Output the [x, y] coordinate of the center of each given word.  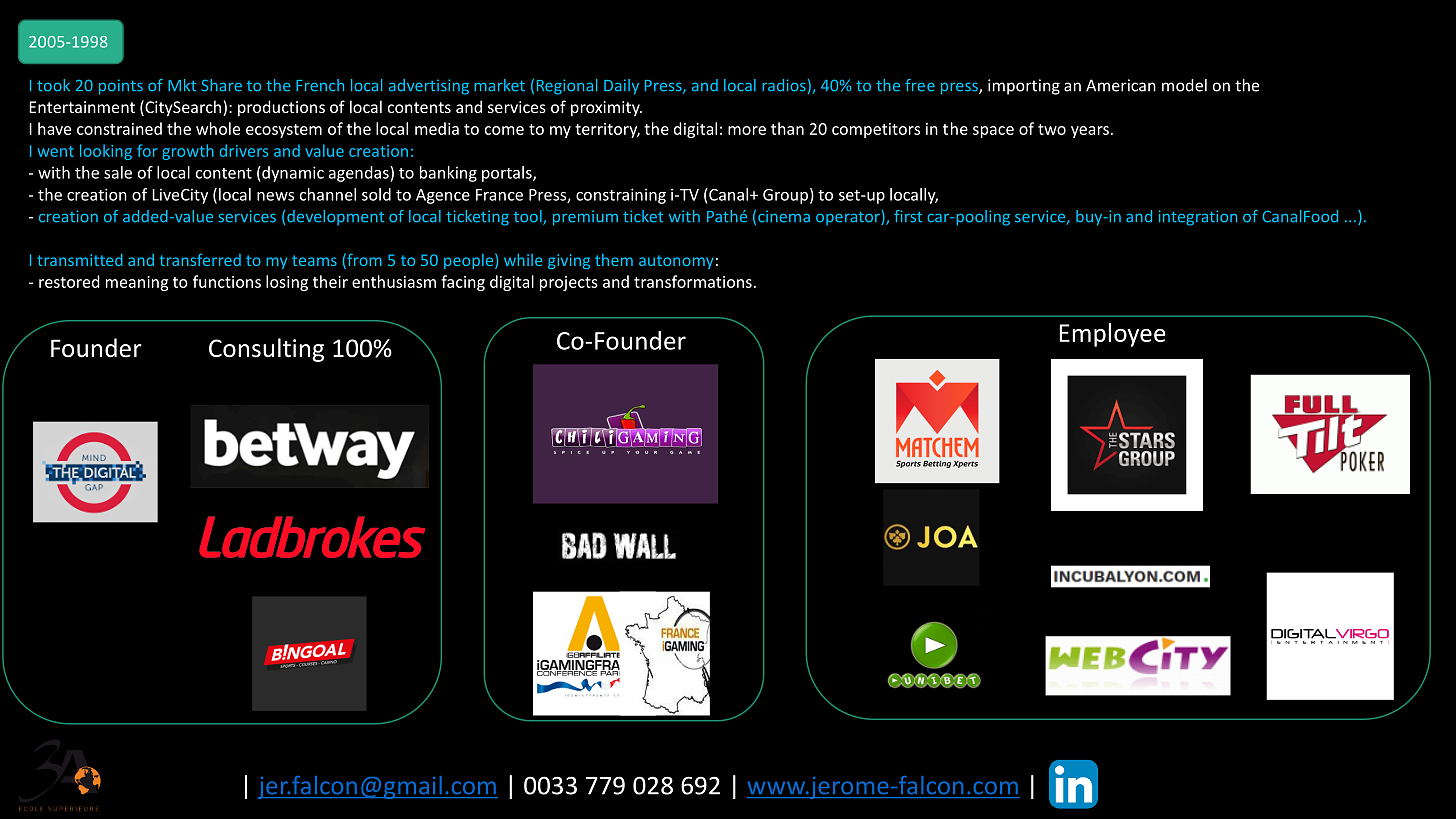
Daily [621, 87]
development [335, 218]
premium [585, 218]
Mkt [182, 85]
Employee [1112, 335]
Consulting [266, 350]
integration [1198, 218]
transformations [693, 281]
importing [1024, 87]
